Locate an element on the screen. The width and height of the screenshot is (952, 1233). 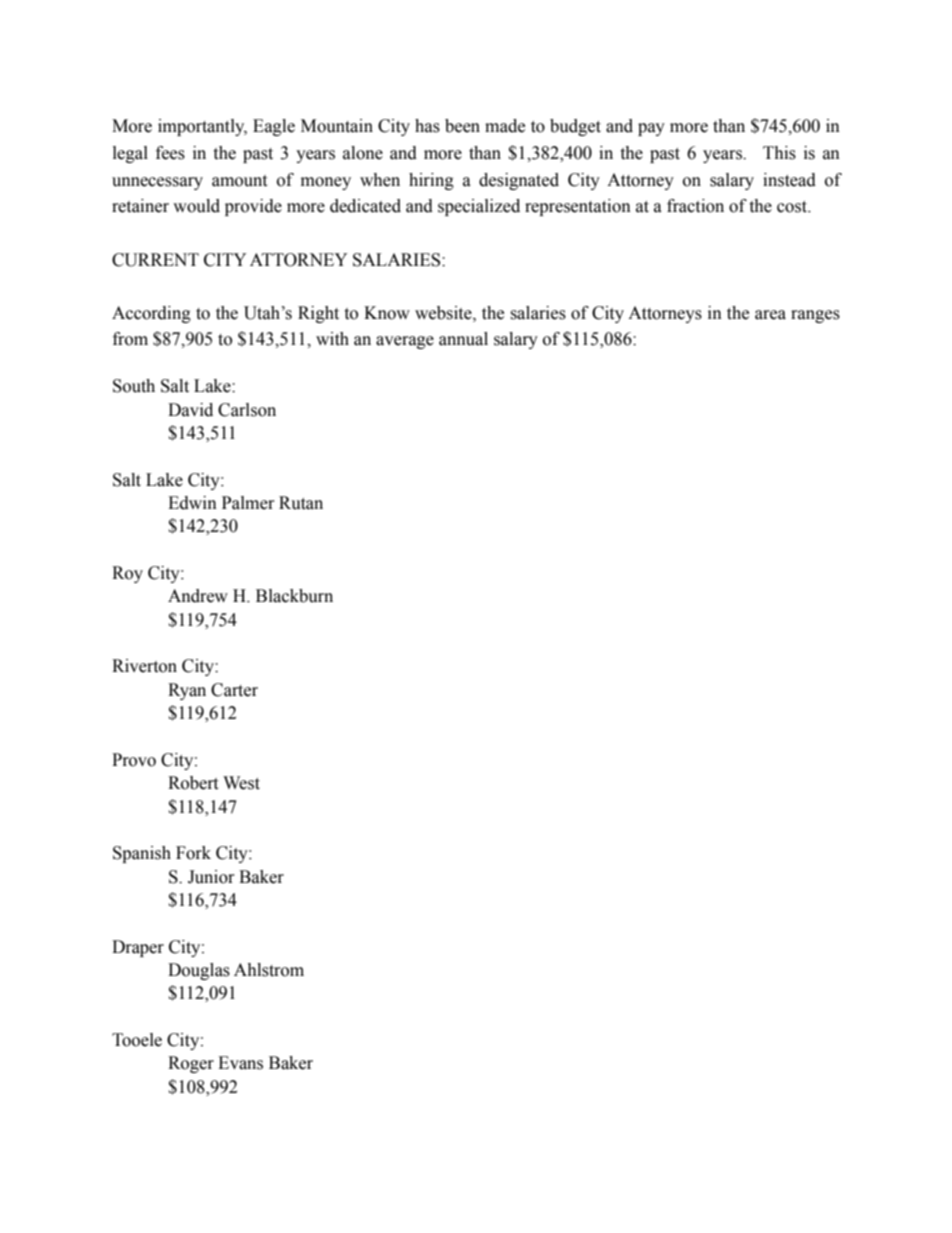
Blackburn is located at coordinates (294, 596).
